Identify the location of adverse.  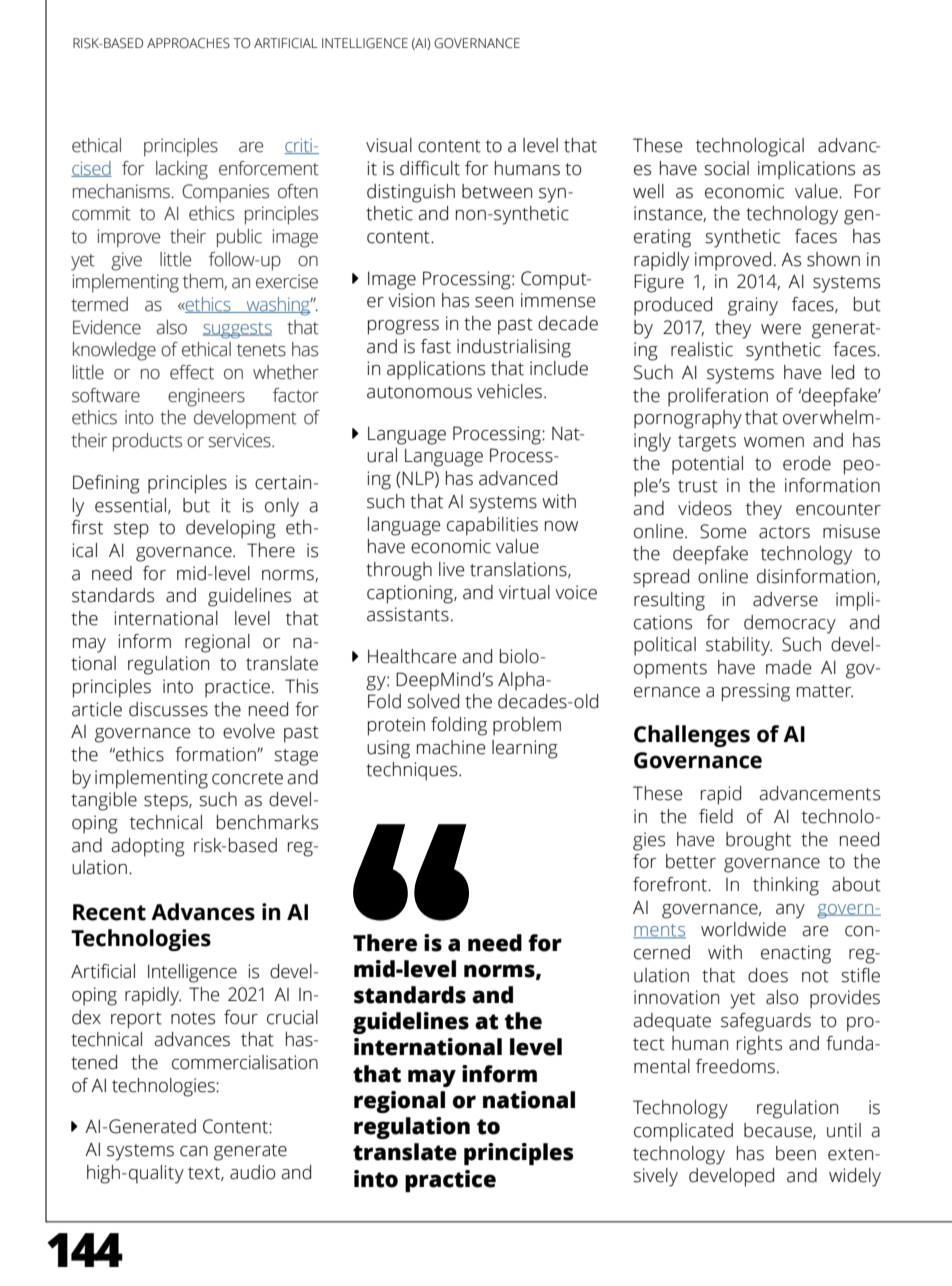
(785, 599).
